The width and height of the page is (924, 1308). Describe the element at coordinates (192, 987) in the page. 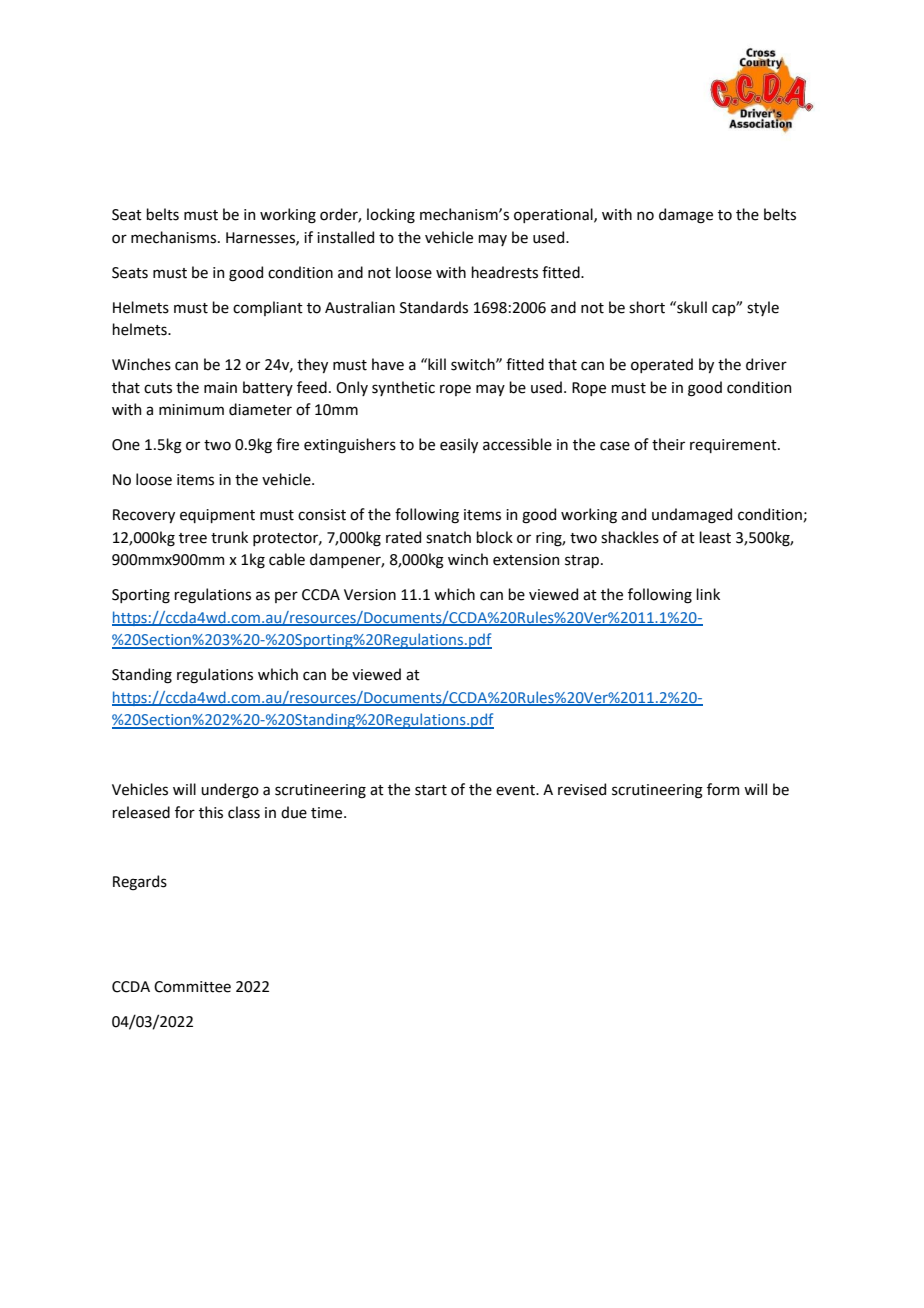

I see `Committee` at that location.
